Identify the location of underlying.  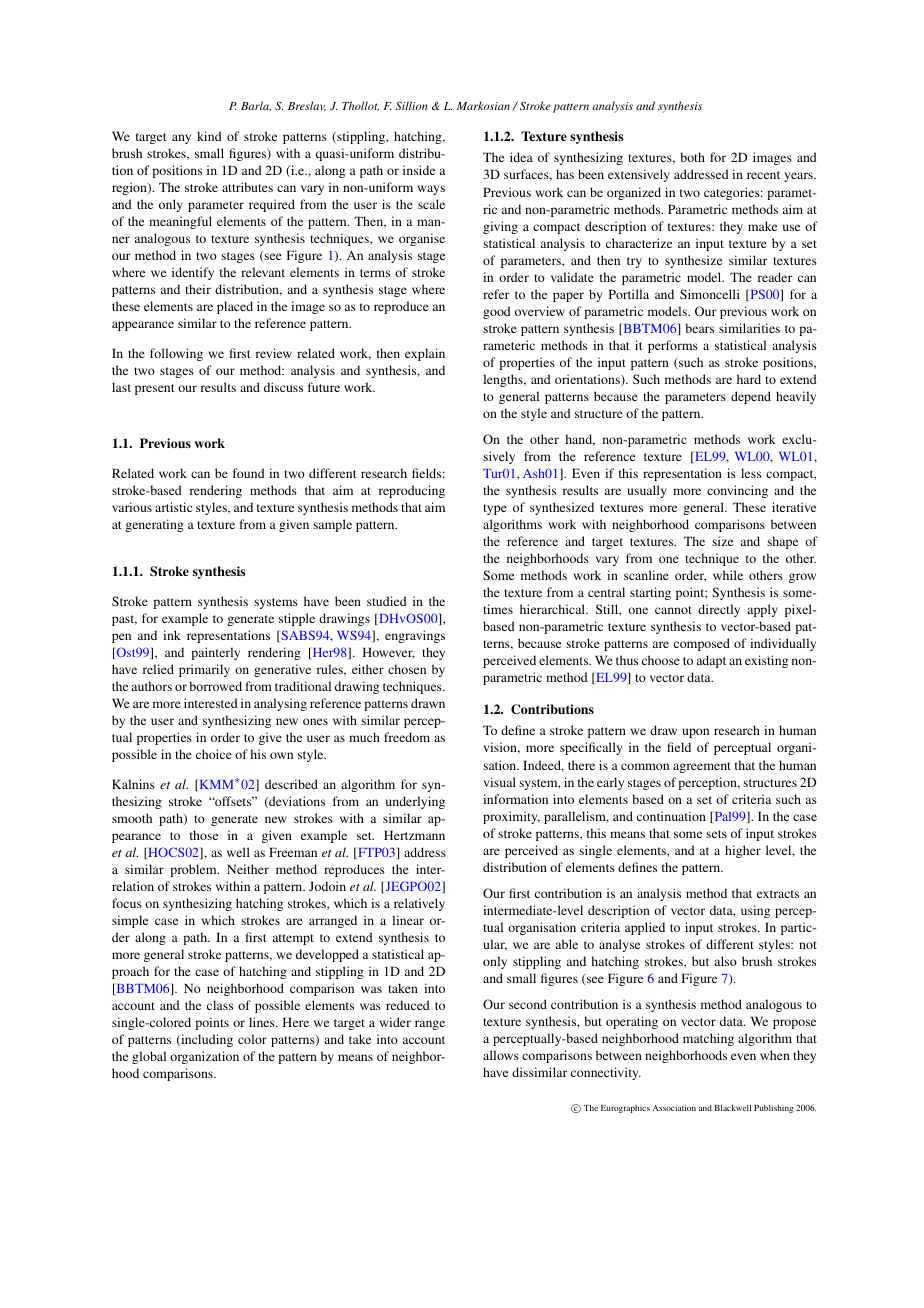
(415, 802).
